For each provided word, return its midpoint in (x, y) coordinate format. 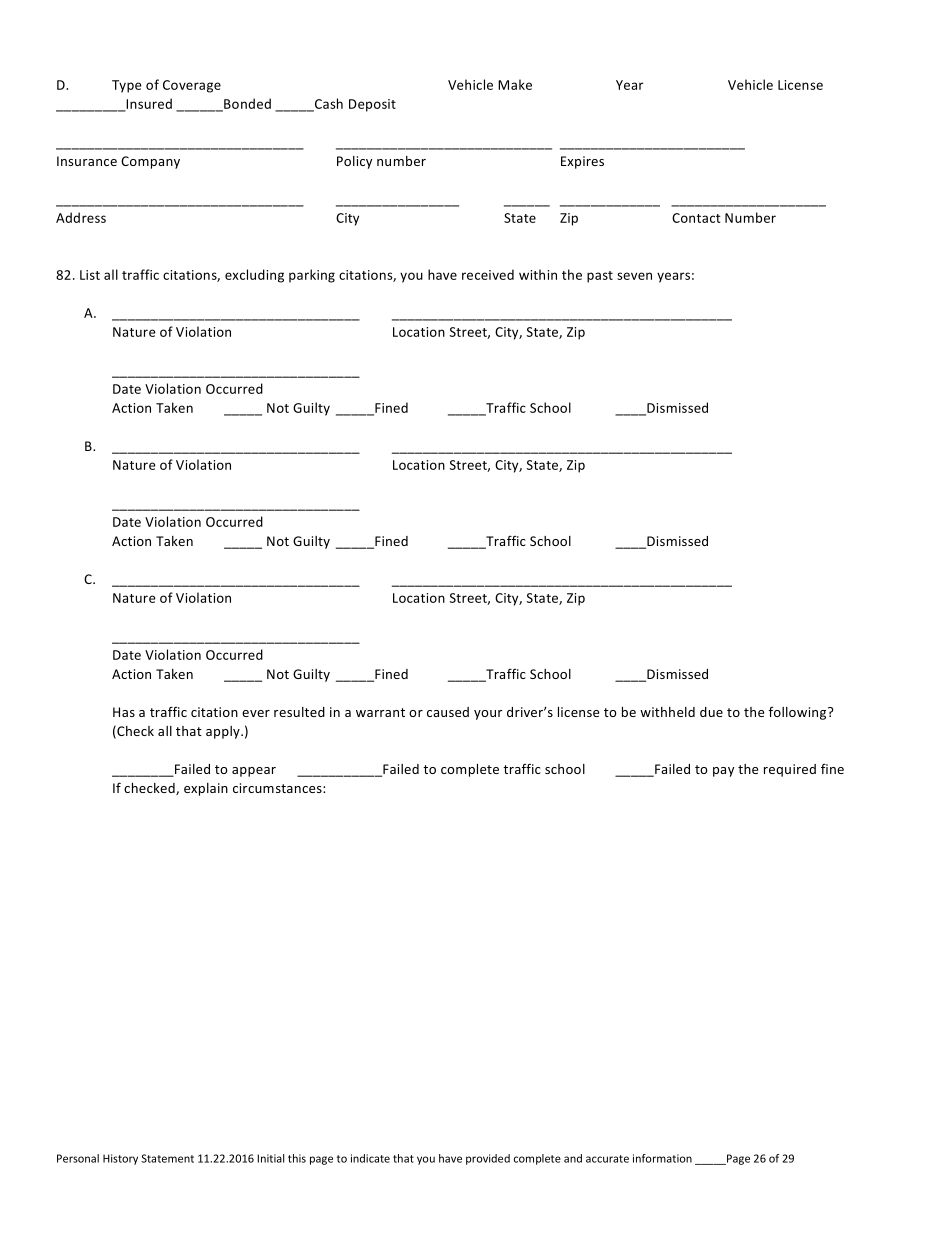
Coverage (192, 86)
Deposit (372, 105)
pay (723, 772)
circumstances (278, 788)
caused (448, 712)
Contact (696, 218)
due (711, 712)
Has (124, 712)
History (120, 1159)
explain (206, 789)
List (90, 275)
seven (634, 276)
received (488, 274)
